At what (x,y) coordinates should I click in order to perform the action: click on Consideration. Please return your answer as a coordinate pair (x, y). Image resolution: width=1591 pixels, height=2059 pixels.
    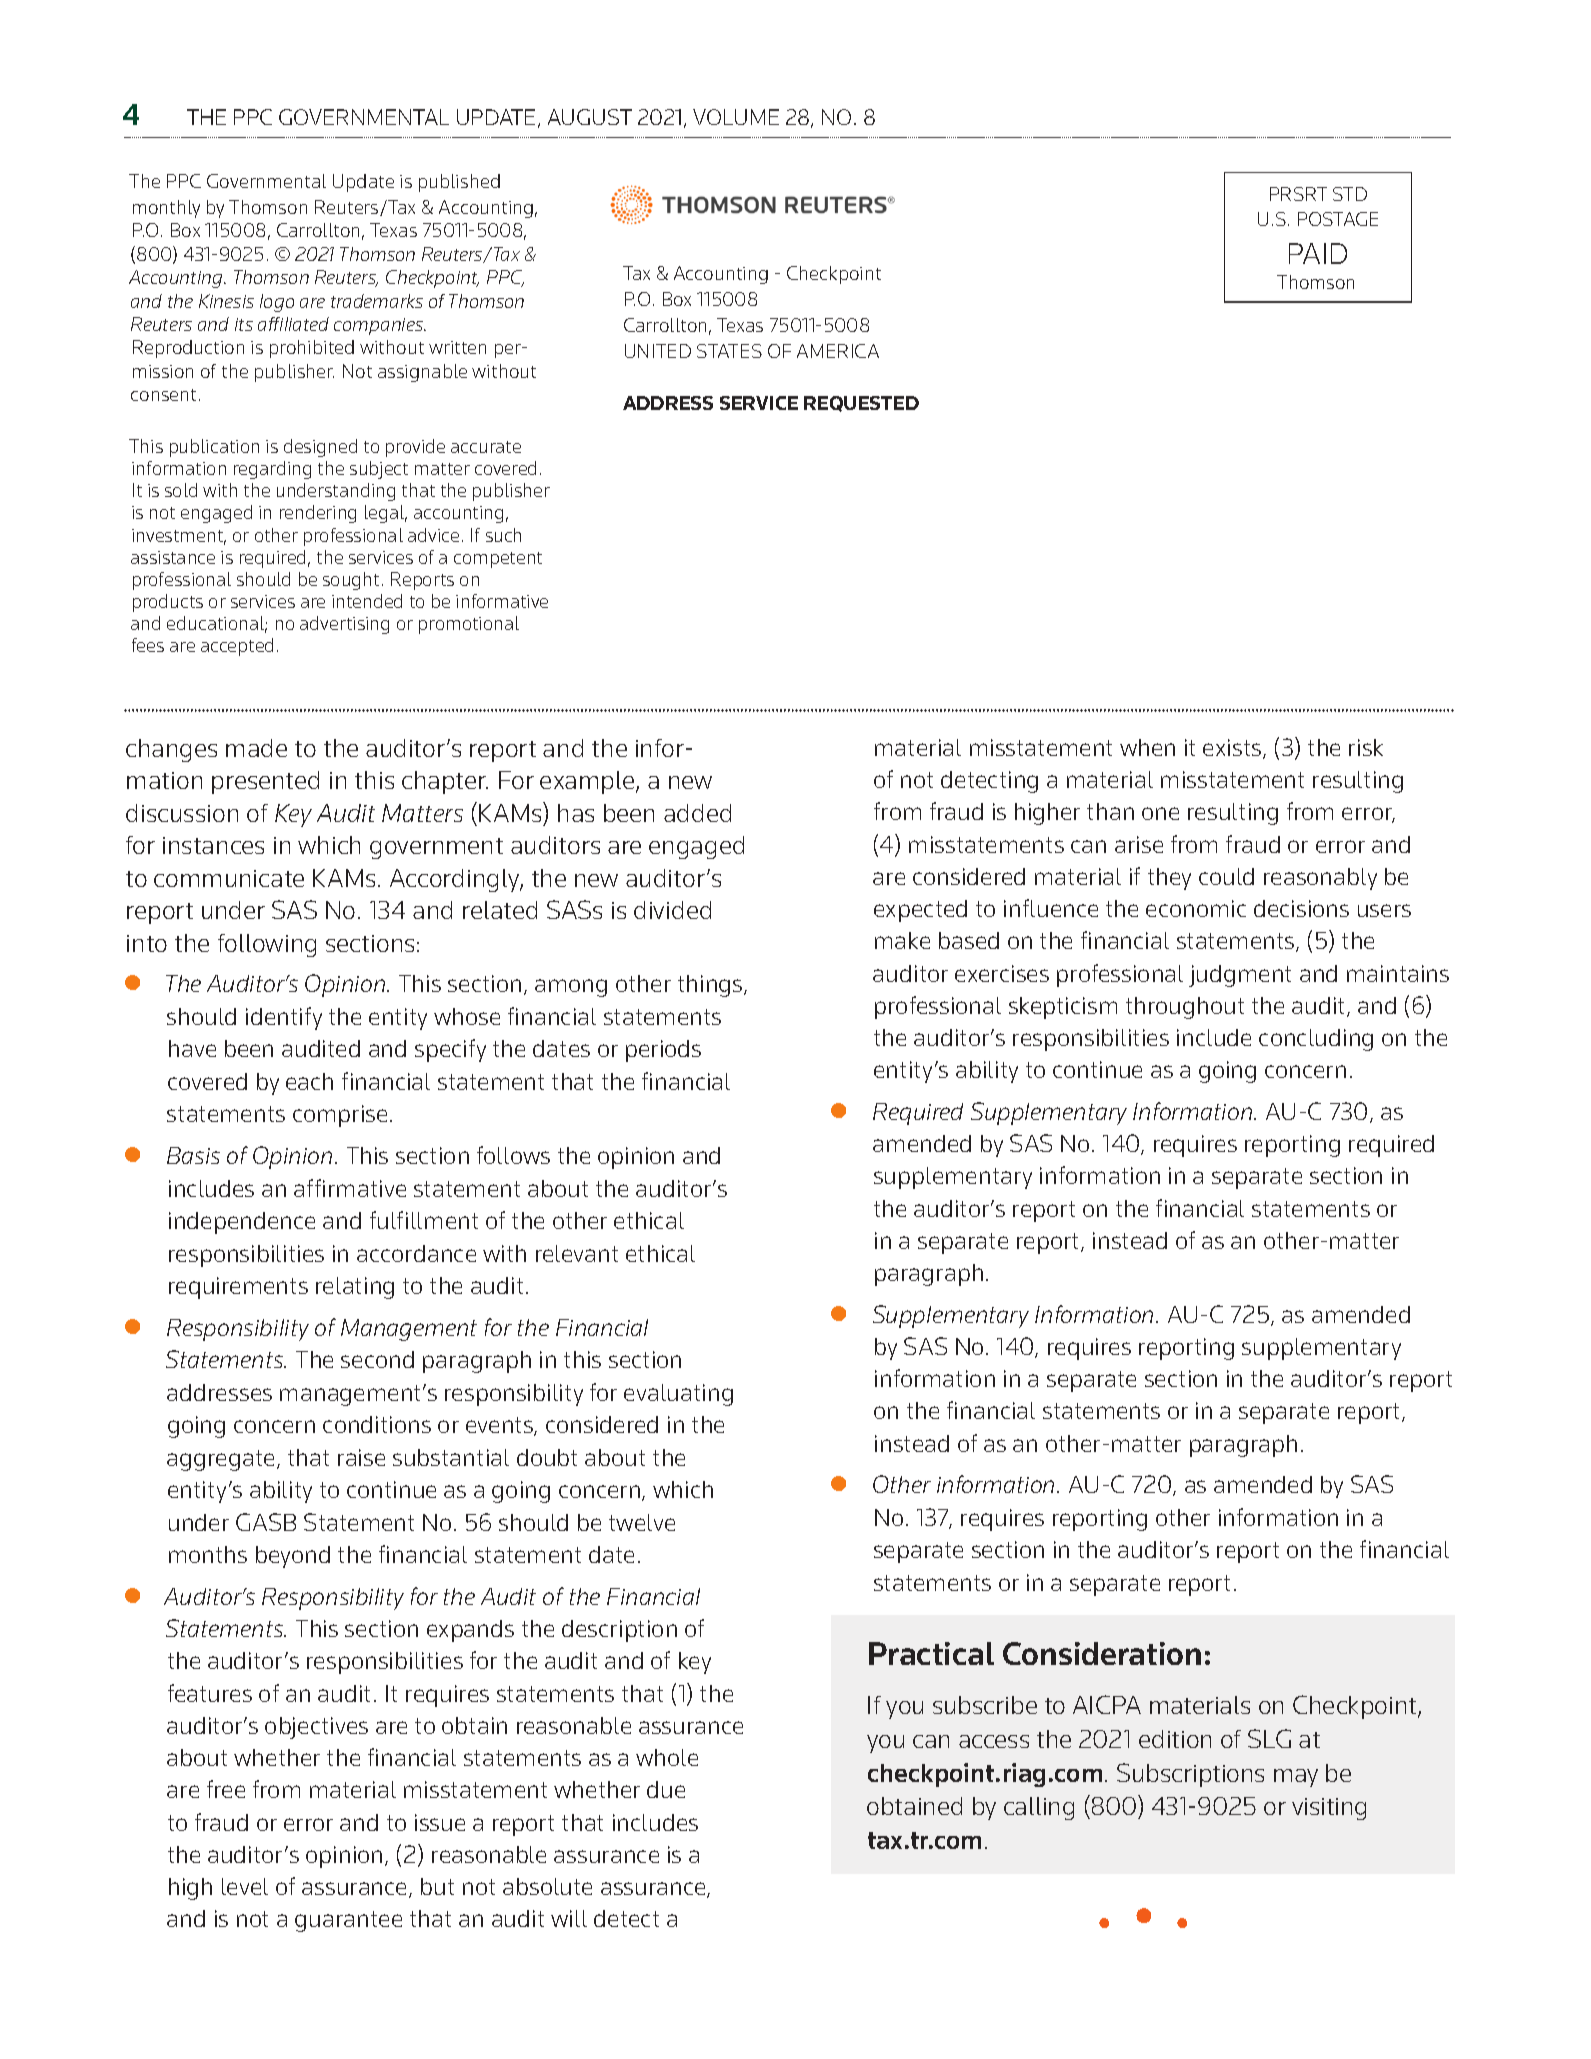
    Looking at the image, I should click on (1102, 1653).
